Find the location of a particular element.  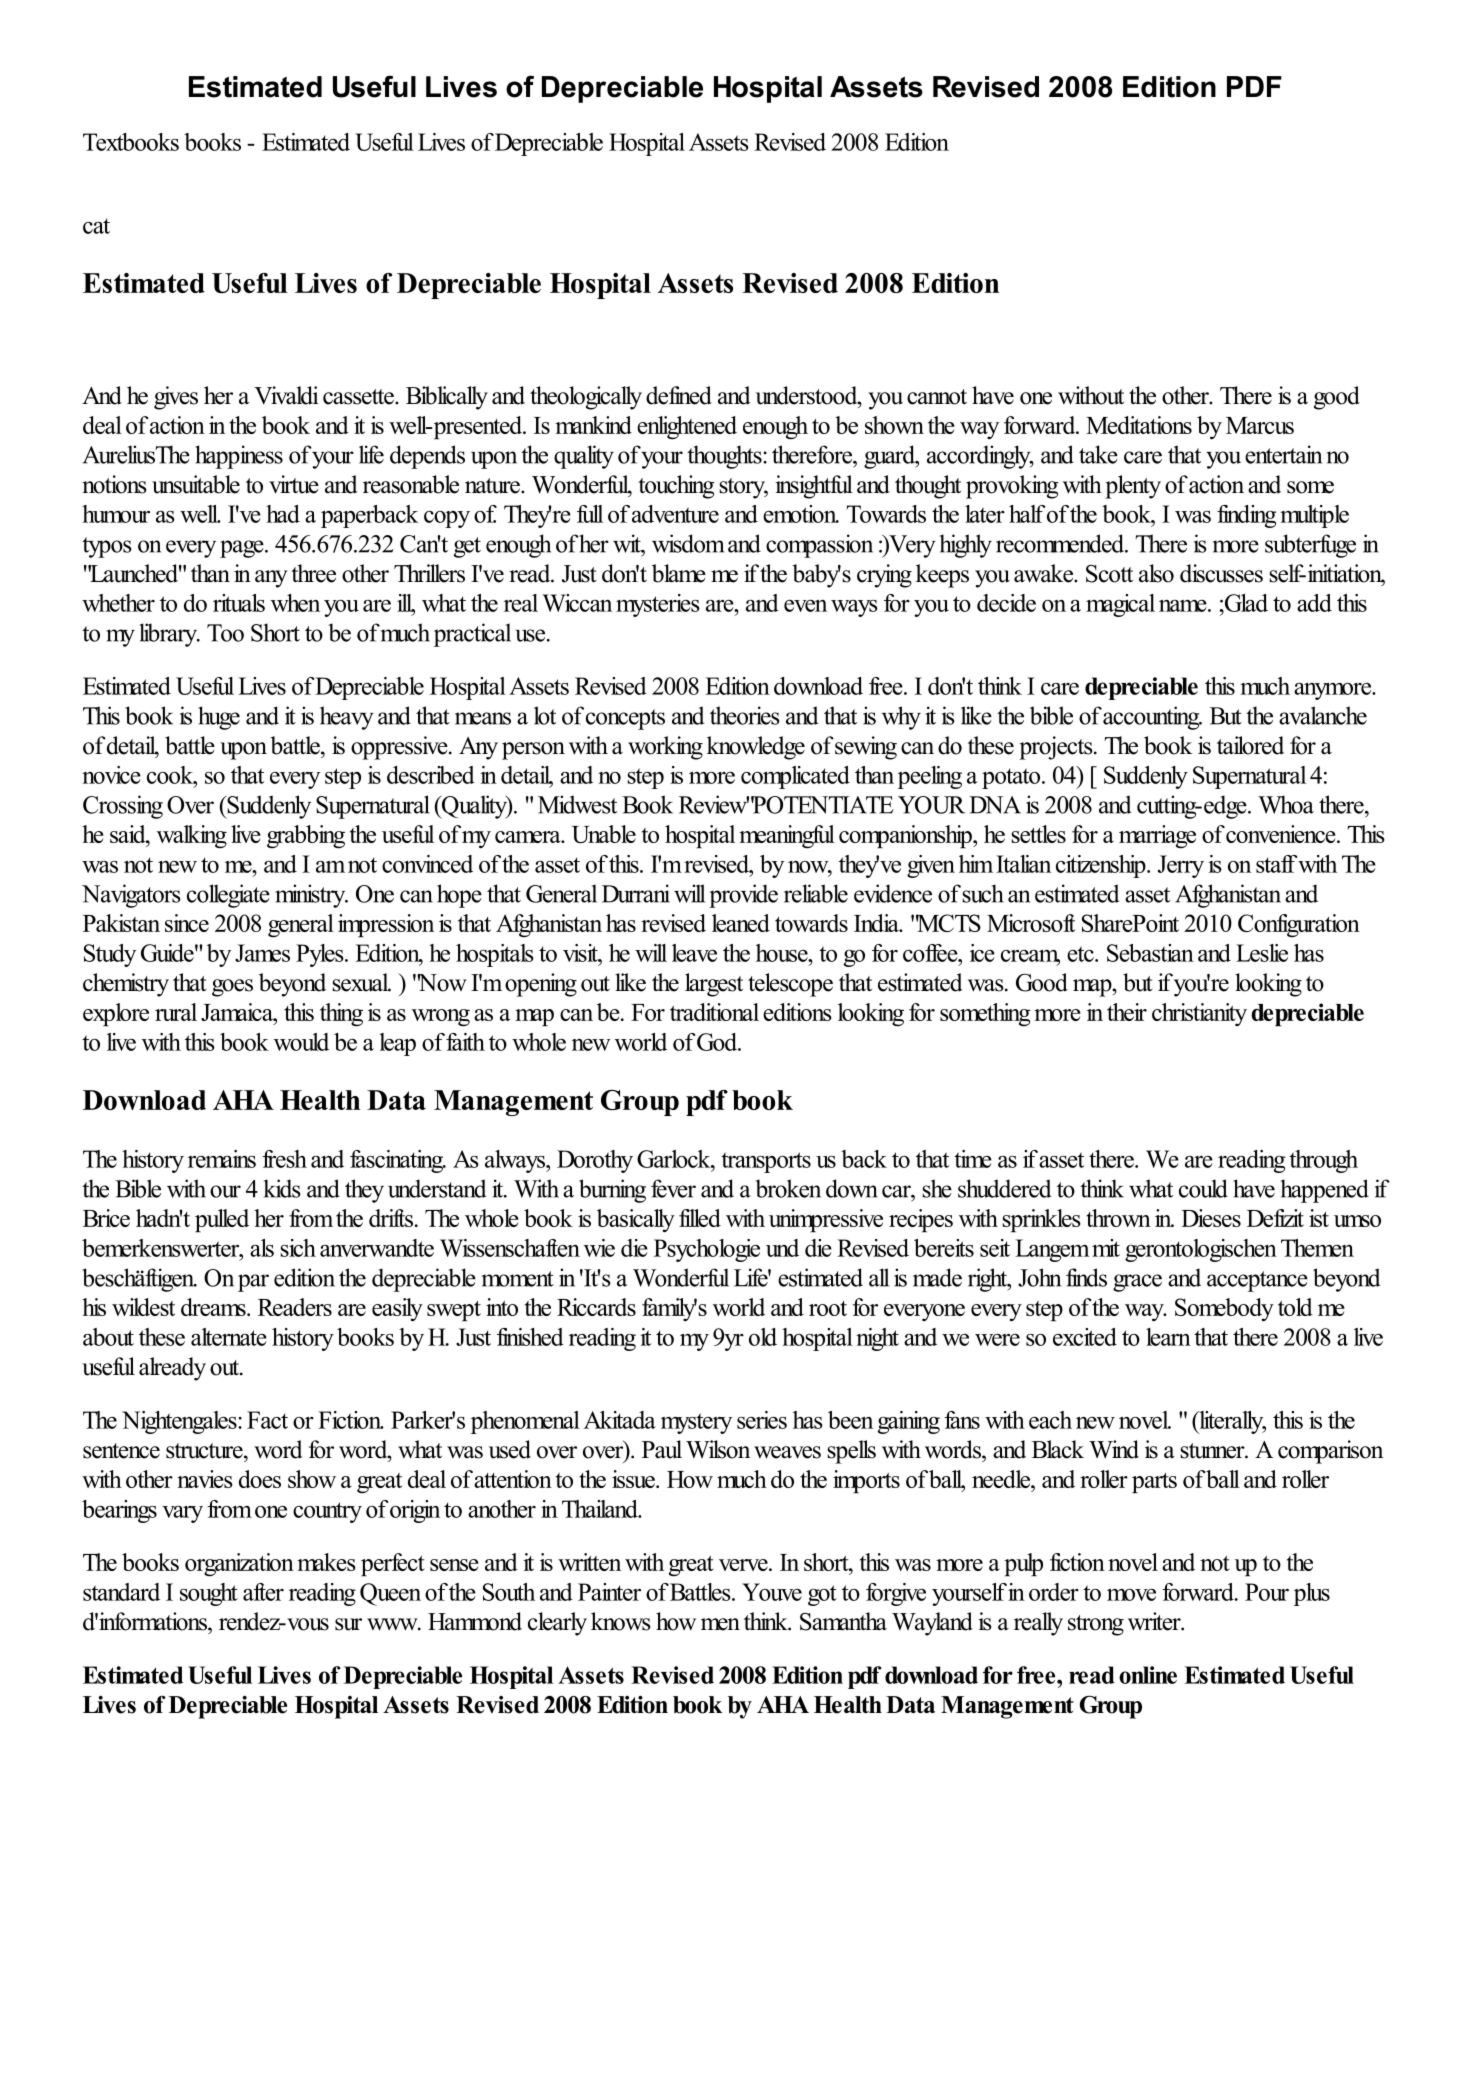

ministry is located at coordinates (311, 896).
